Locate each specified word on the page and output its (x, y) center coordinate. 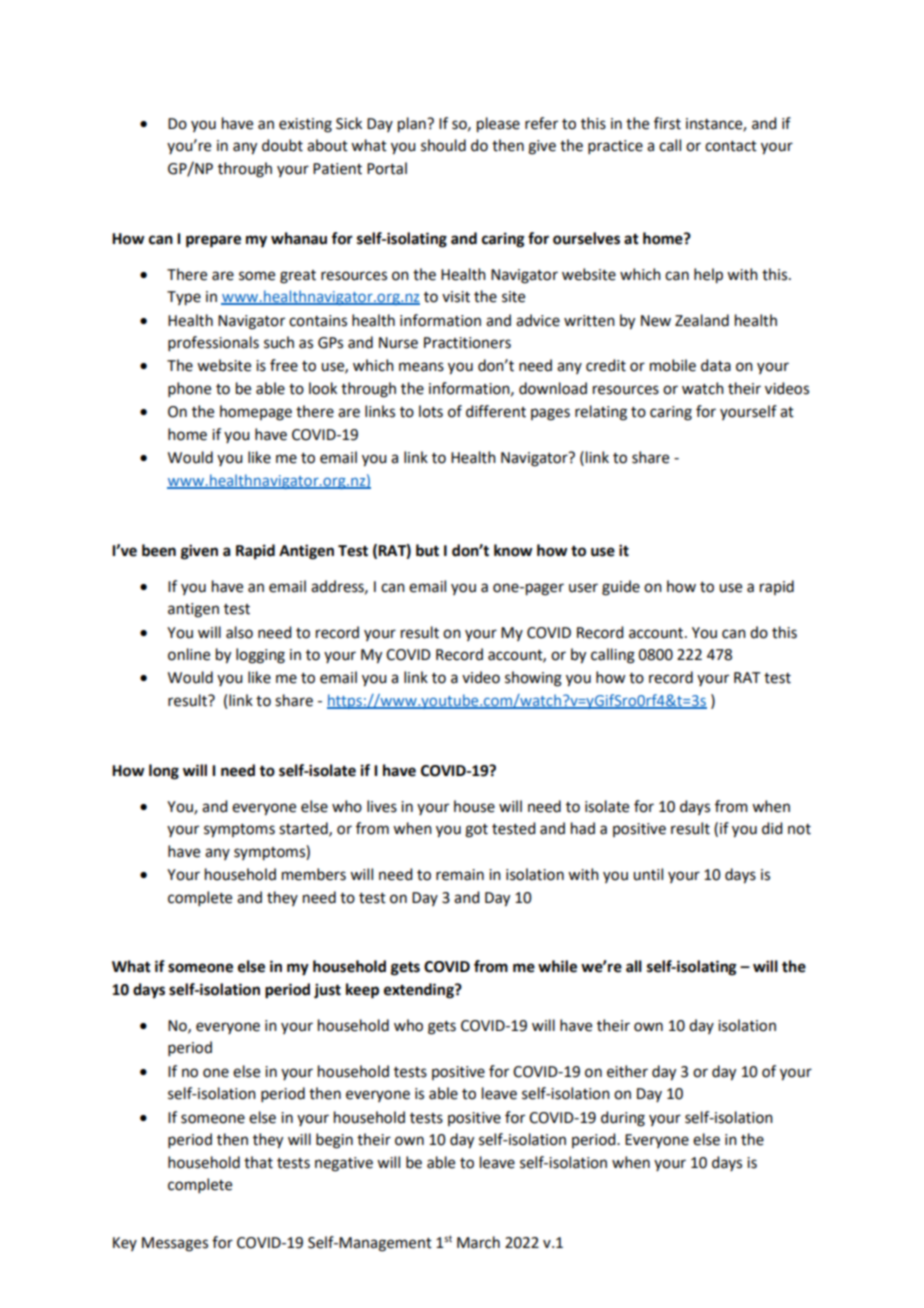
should (443, 145)
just (327, 991)
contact (731, 146)
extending (420, 991)
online (189, 654)
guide (621, 588)
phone (189, 389)
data (716, 365)
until (648, 874)
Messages (175, 1244)
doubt (282, 145)
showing (533, 679)
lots (431, 411)
